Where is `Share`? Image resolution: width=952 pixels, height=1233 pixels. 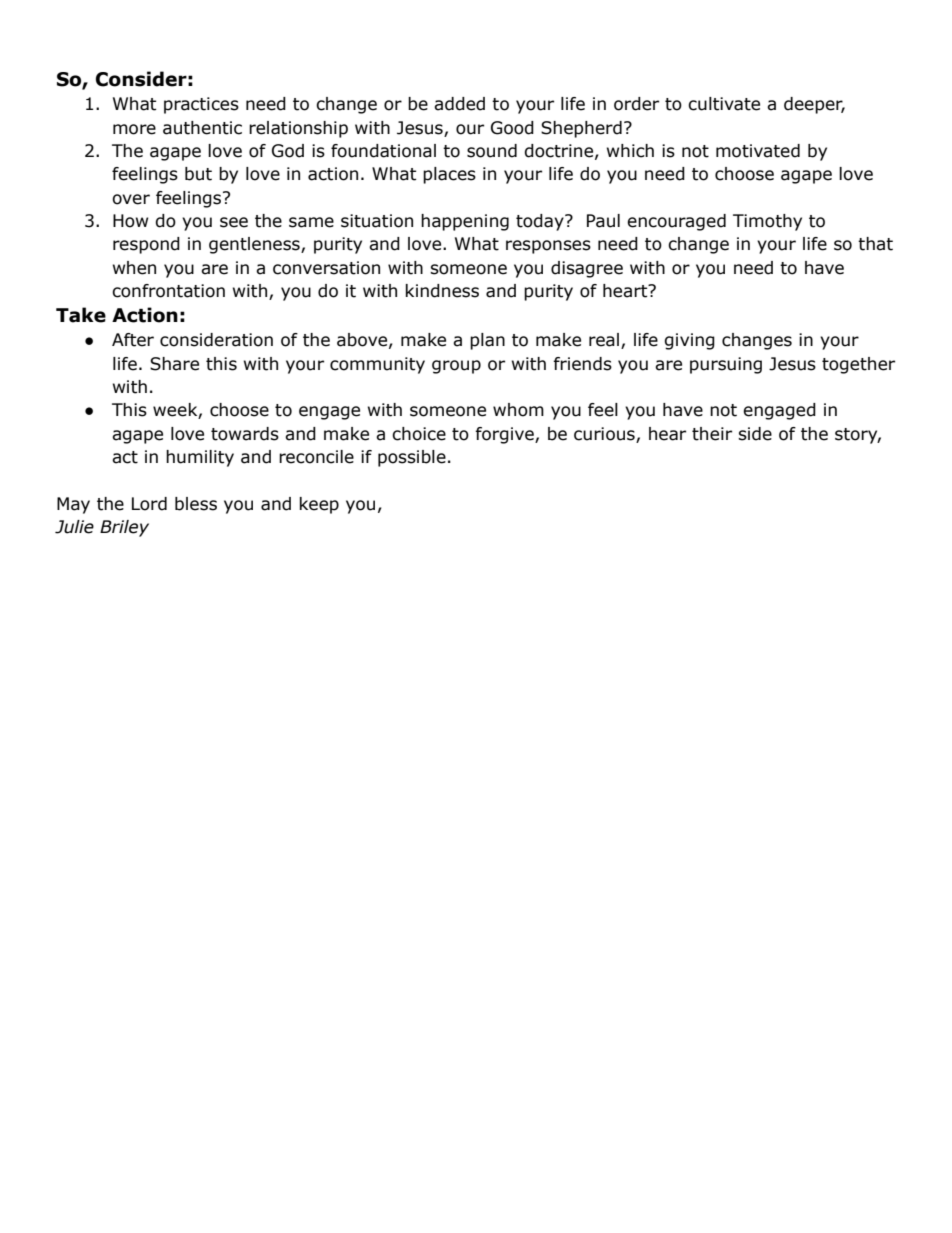
Share is located at coordinates (174, 364).
